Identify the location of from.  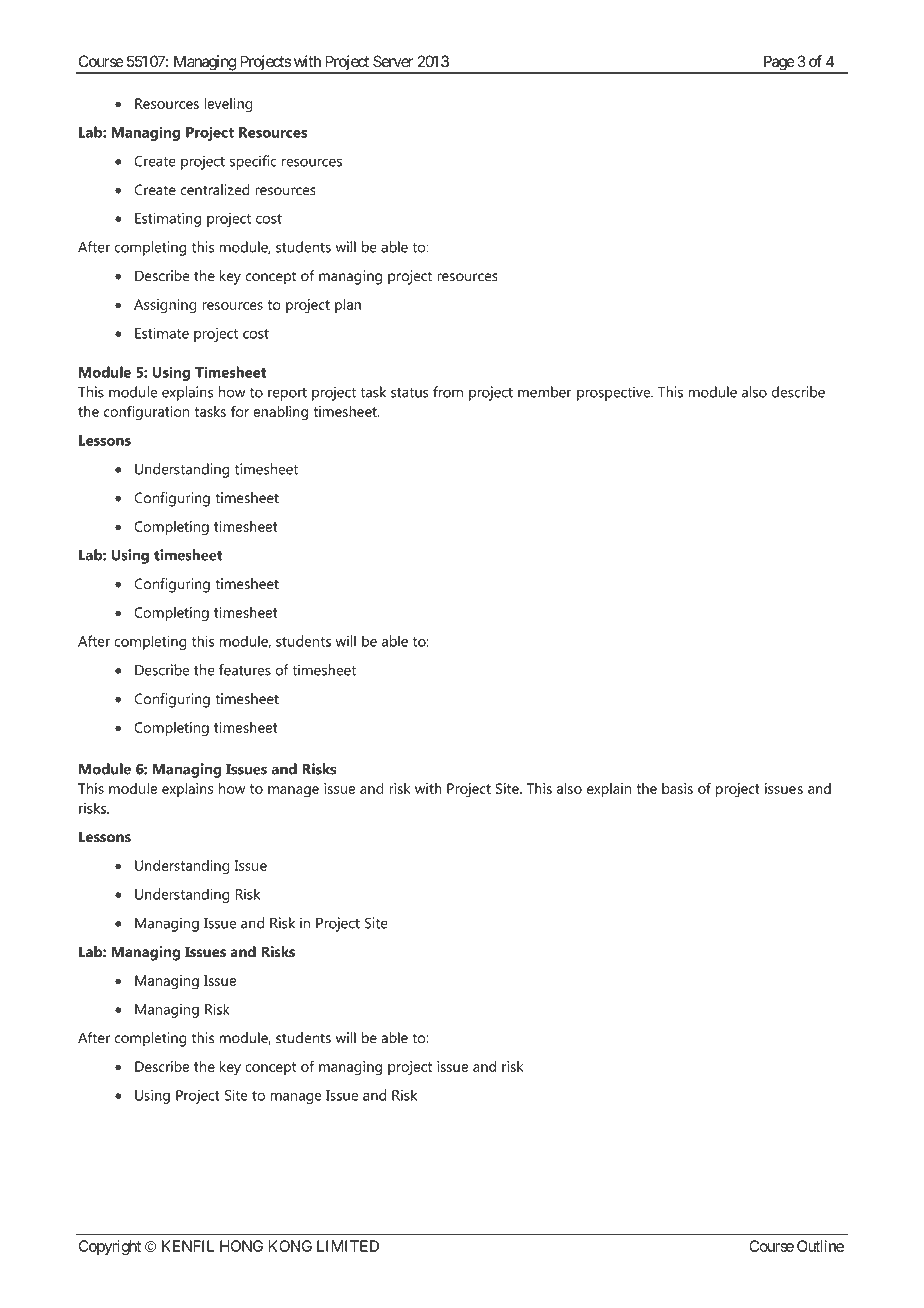
(448, 392).
